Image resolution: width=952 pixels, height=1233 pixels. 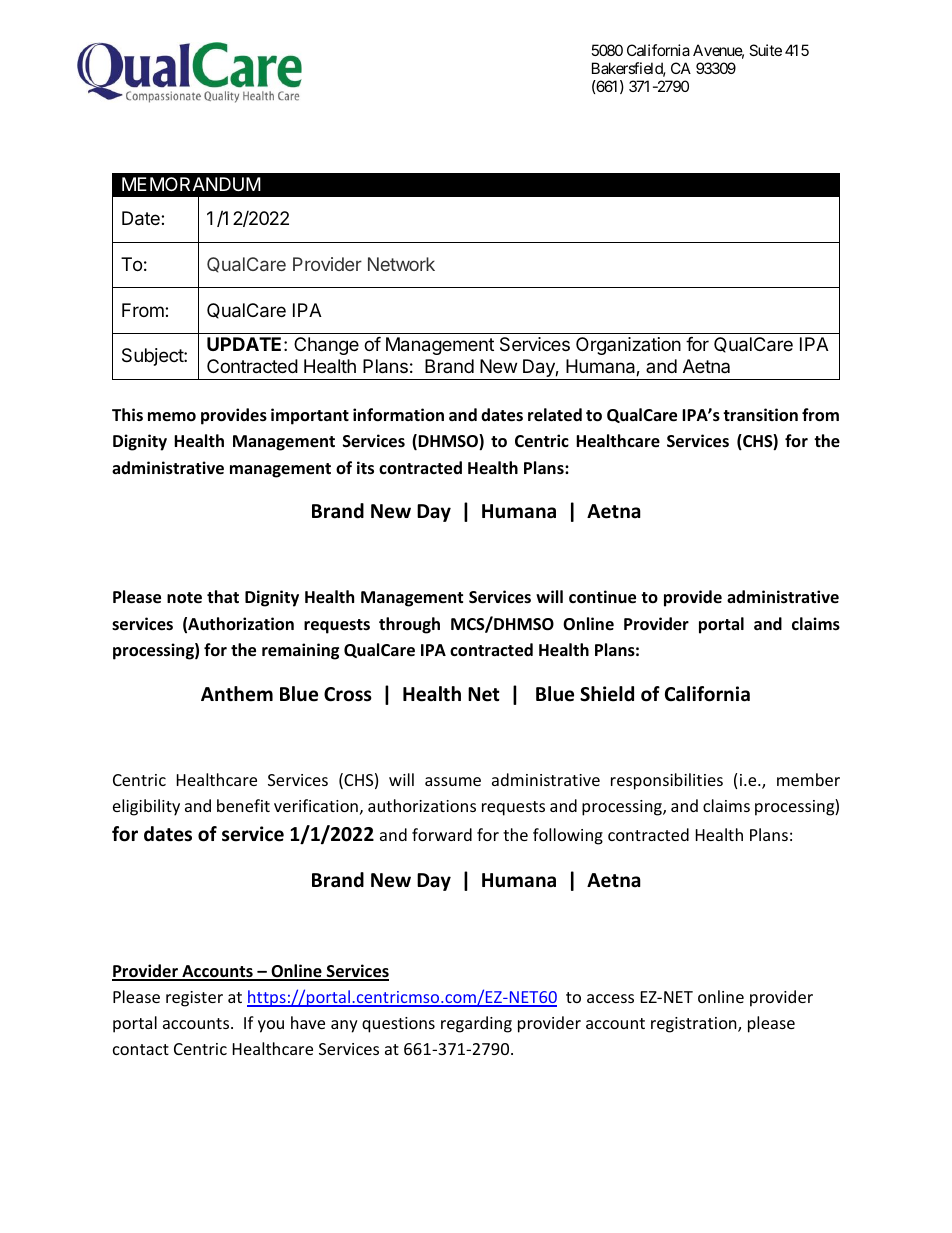 I want to click on assume, so click(x=453, y=781).
